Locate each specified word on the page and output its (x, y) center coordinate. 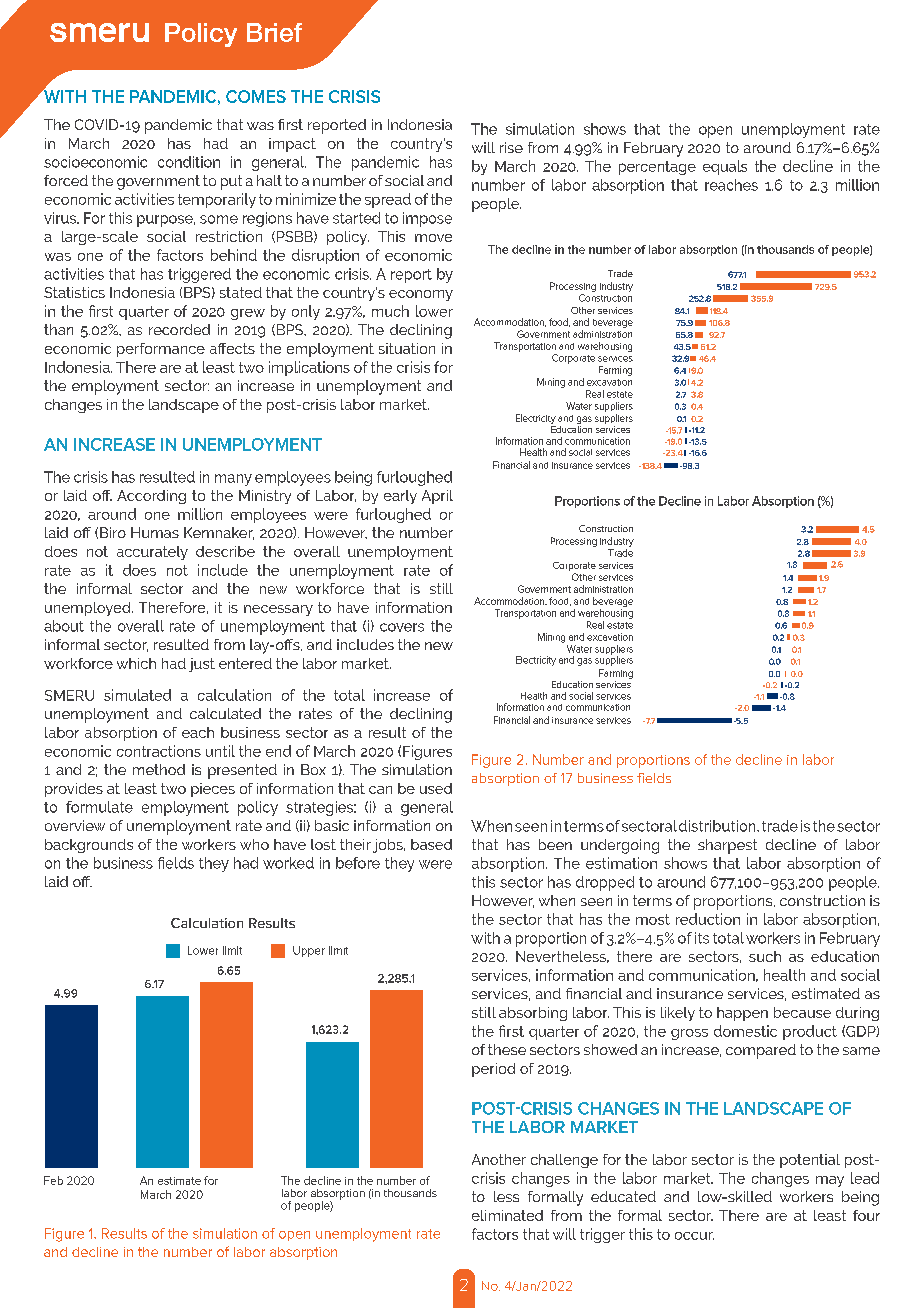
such (765, 956)
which (136, 663)
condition (189, 162)
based (431, 844)
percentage (657, 168)
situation (407, 348)
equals (725, 167)
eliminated (507, 1215)
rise (511, 147)
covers (402, 627)
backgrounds (89, 846)
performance (161, 350)
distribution (718, 826)
